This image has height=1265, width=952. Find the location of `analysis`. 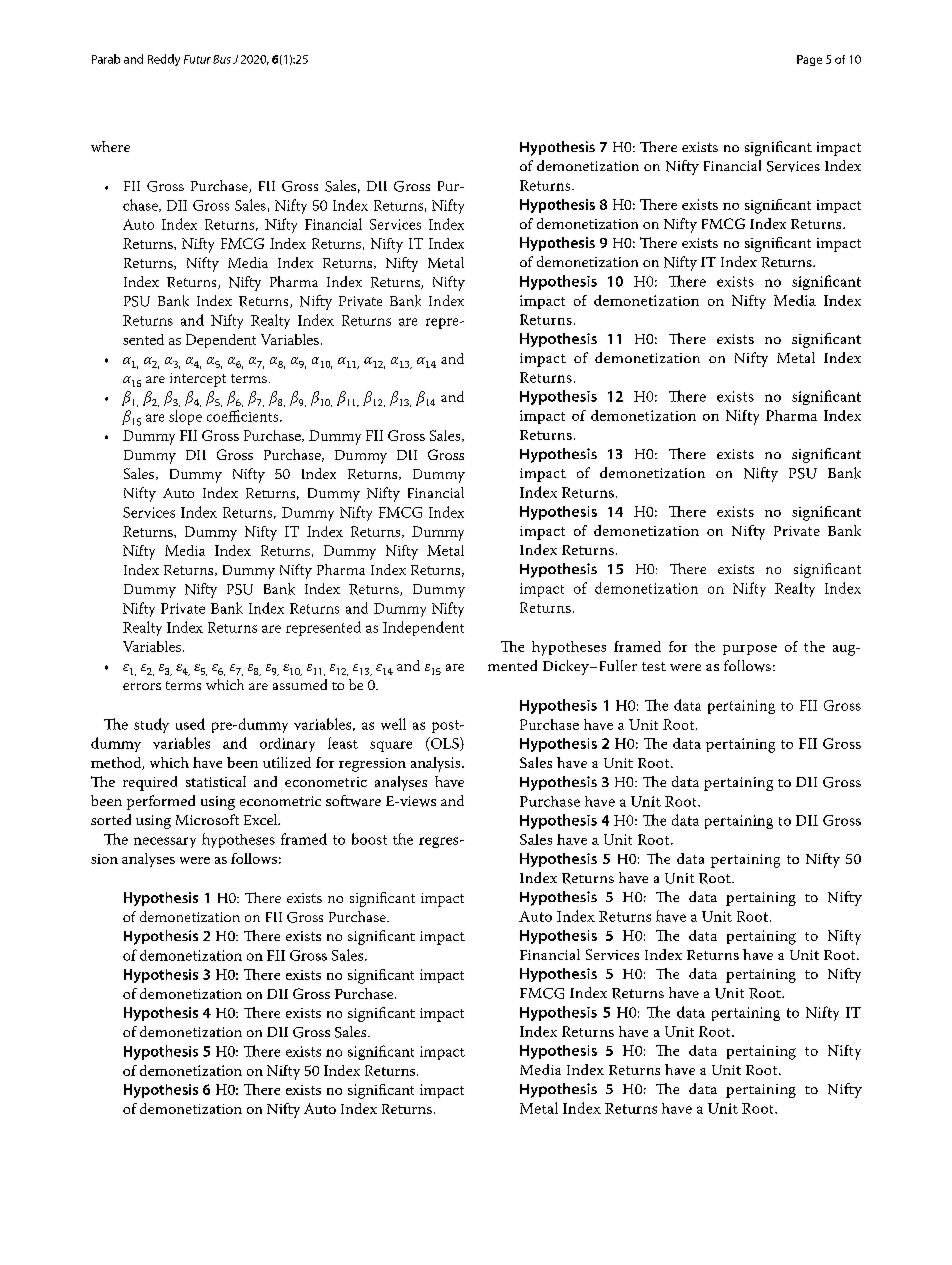

analysis is located at coordinates (437, 764).
